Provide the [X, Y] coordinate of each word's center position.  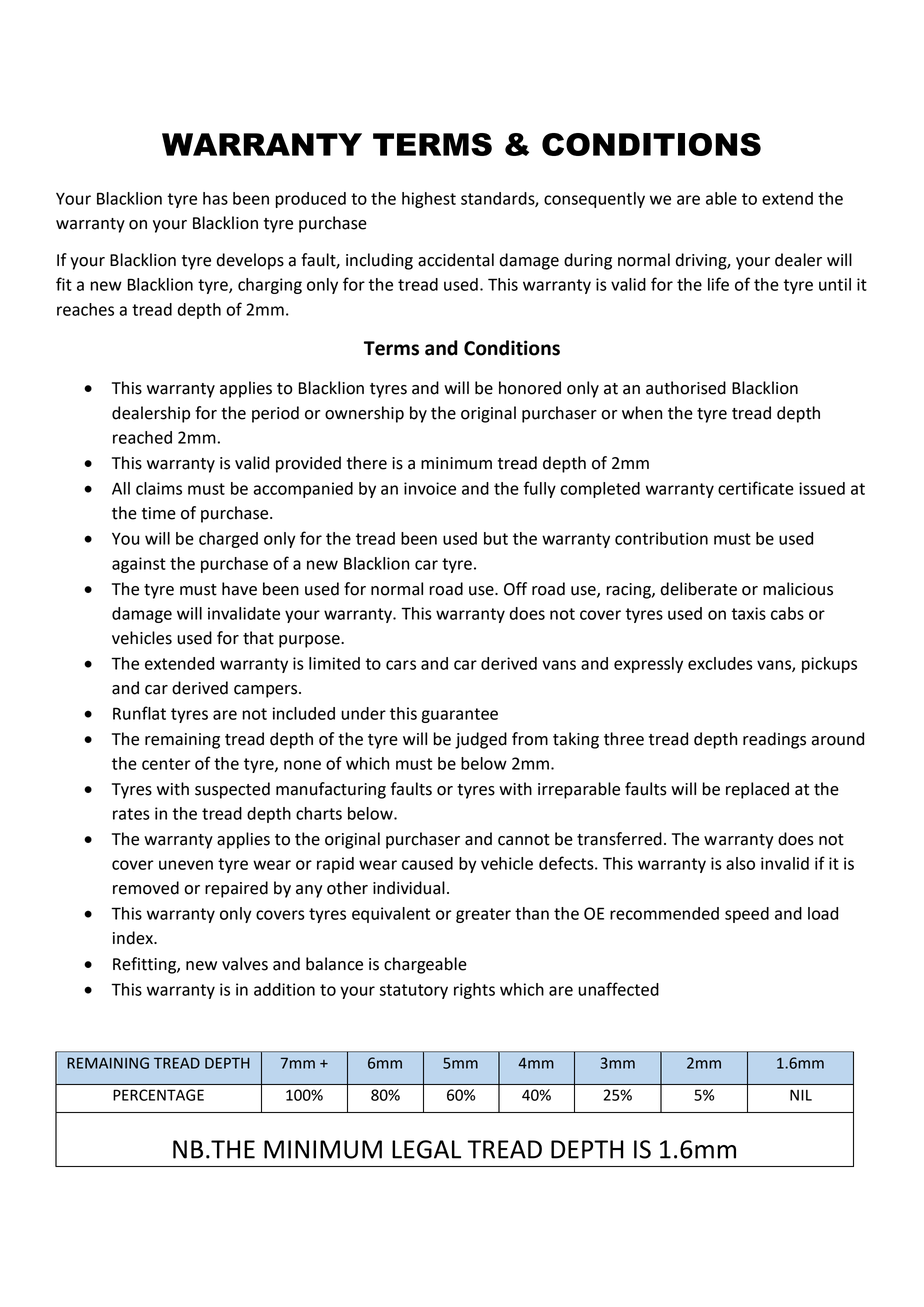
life [718, 284]
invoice [430, 488]
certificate [756, 488]
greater [483, 915]
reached [142, 437]
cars [401, 665]
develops [250, 261]
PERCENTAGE [158, 1095]
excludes [720, 663]
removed [146, 888]
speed [747, 915]
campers [267, 691]
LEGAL [426, 1149]
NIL [801, 1095]
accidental [456, 260]
